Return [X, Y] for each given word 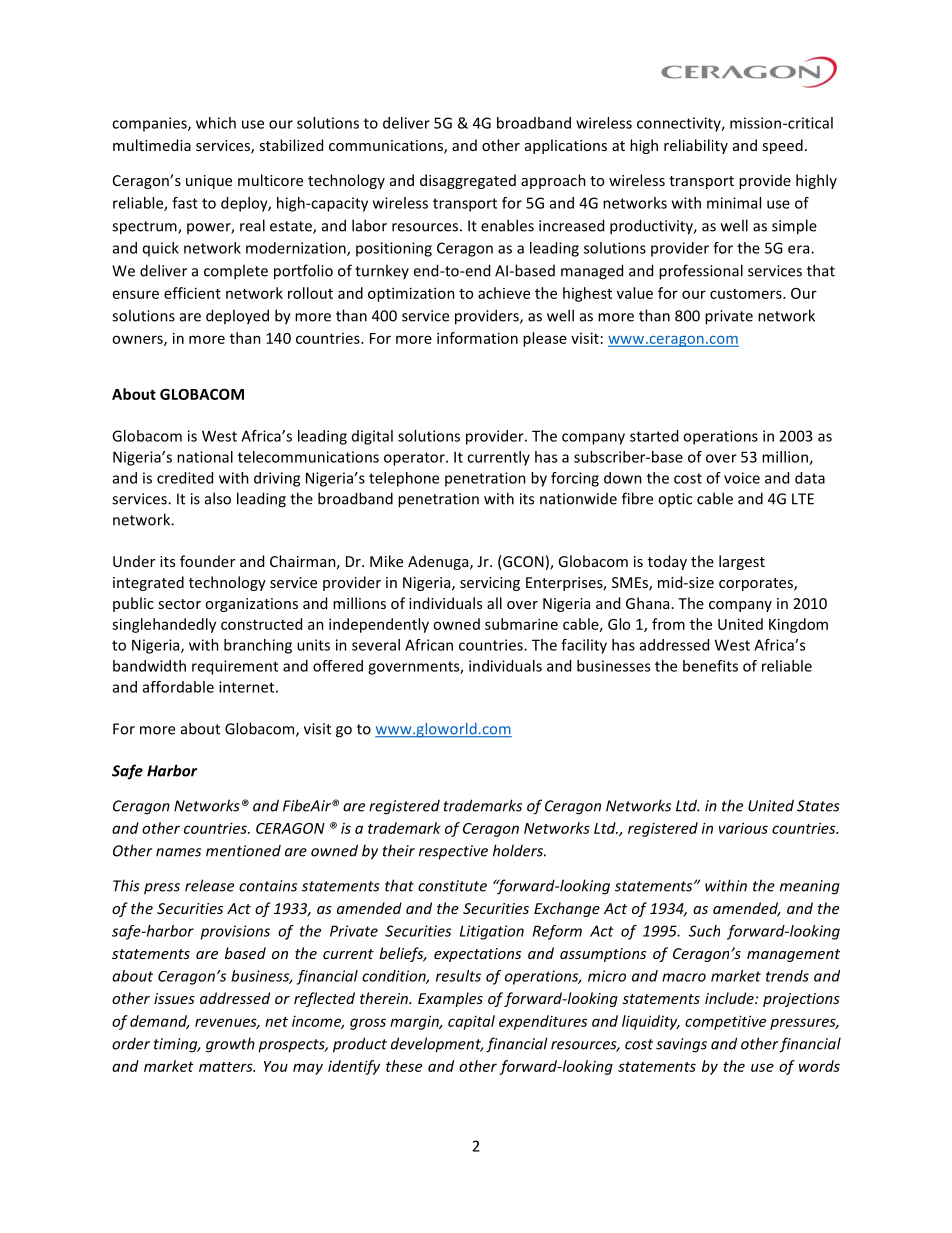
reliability [696, 146]
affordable [178, 687]
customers [747, 294]
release [209, 885]
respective [453, 852]
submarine [521, 624]
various [743, 828]
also [218, 498]
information [477, 338]
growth [230, 1045]
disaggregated [468, 181]
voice [742, 478]
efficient [192, 293]
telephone [404, 479]
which [216, 123]
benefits [710, 666]
